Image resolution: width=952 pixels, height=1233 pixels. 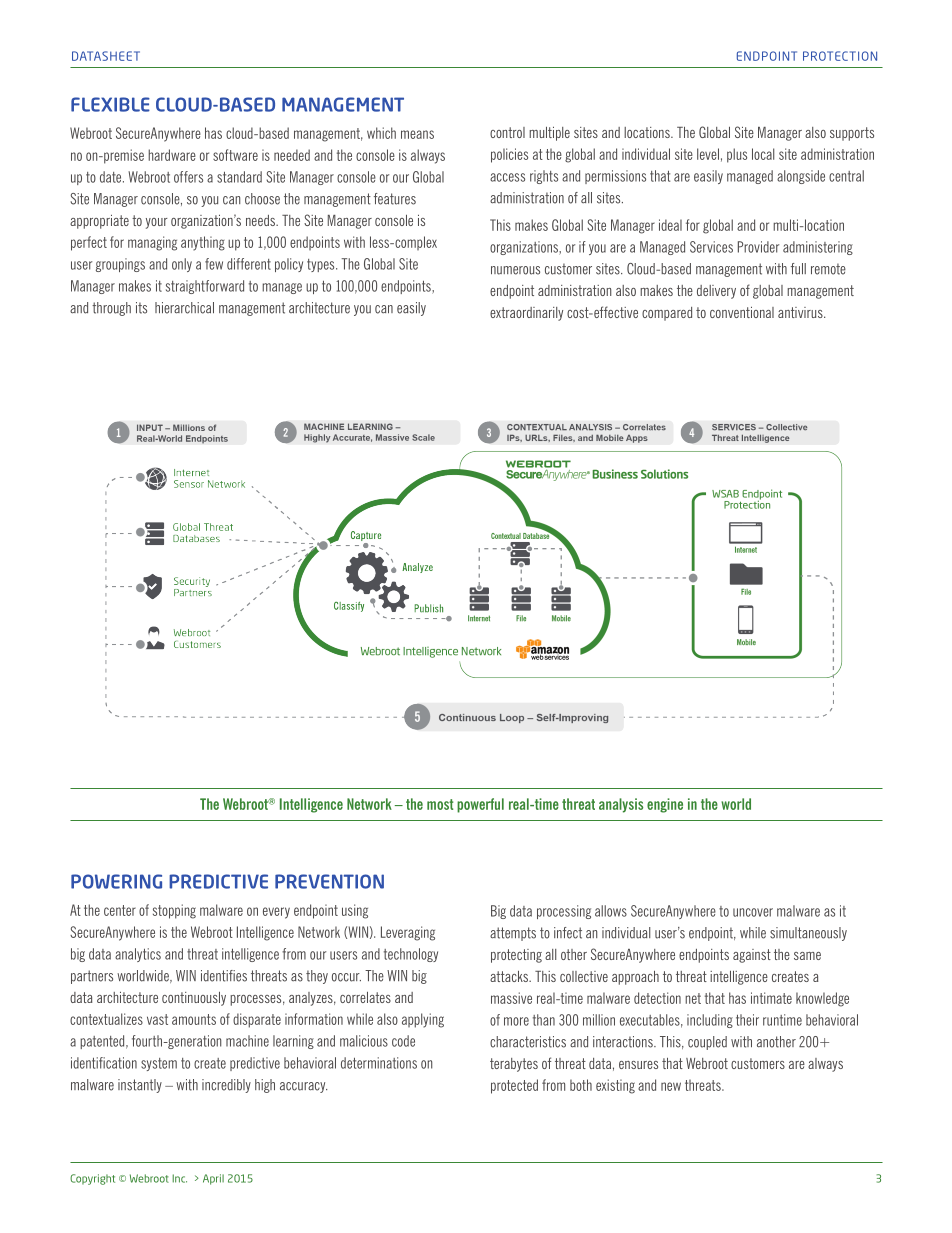 What do you see at coordinates (480, 805) in the image?
I see `powerful` at bounding box center [480, 805].
